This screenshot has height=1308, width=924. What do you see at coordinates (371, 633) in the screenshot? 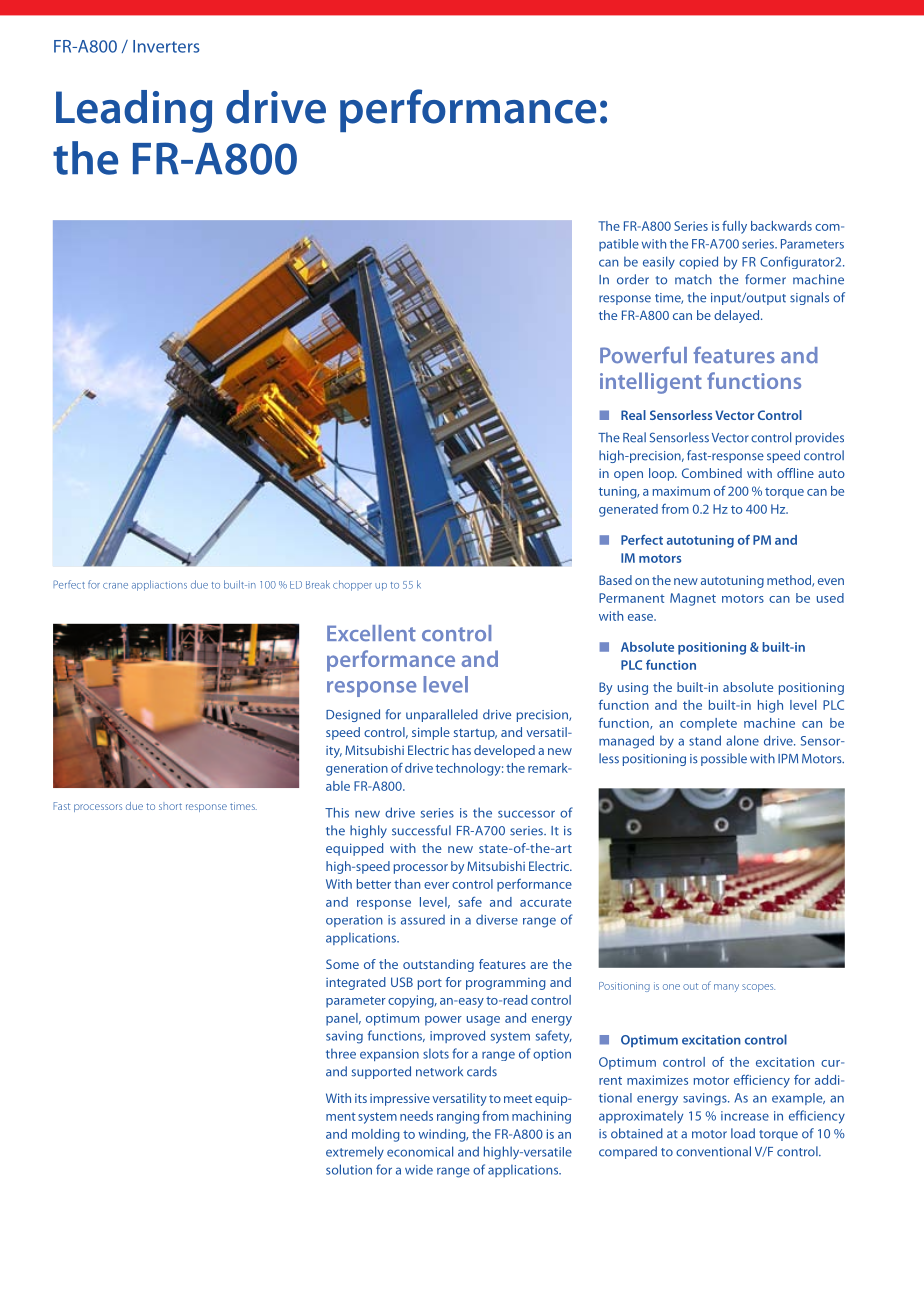
I see `Excellent` at bounding box center [371, 633].
